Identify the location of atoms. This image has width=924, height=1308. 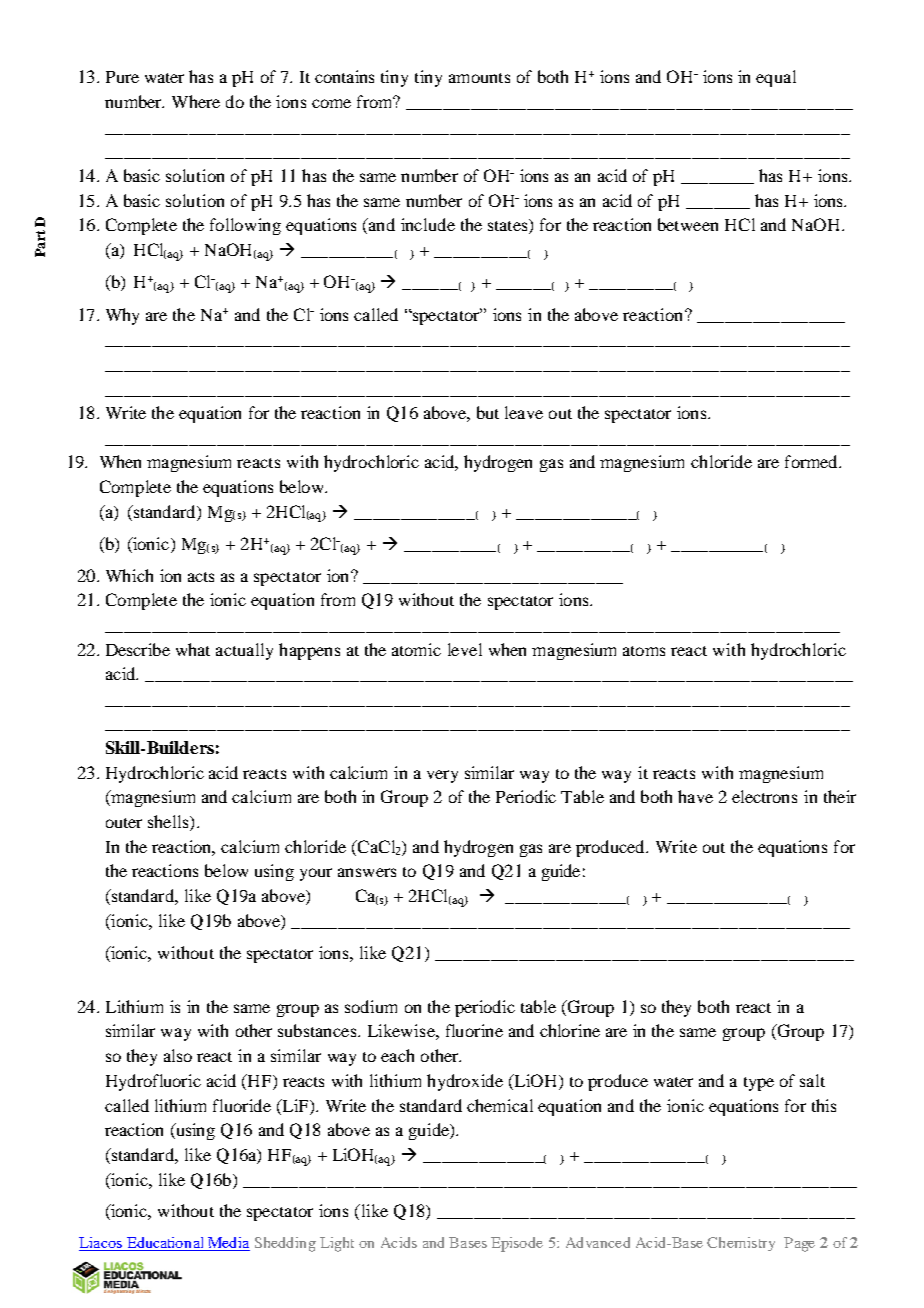
(644, 651).
